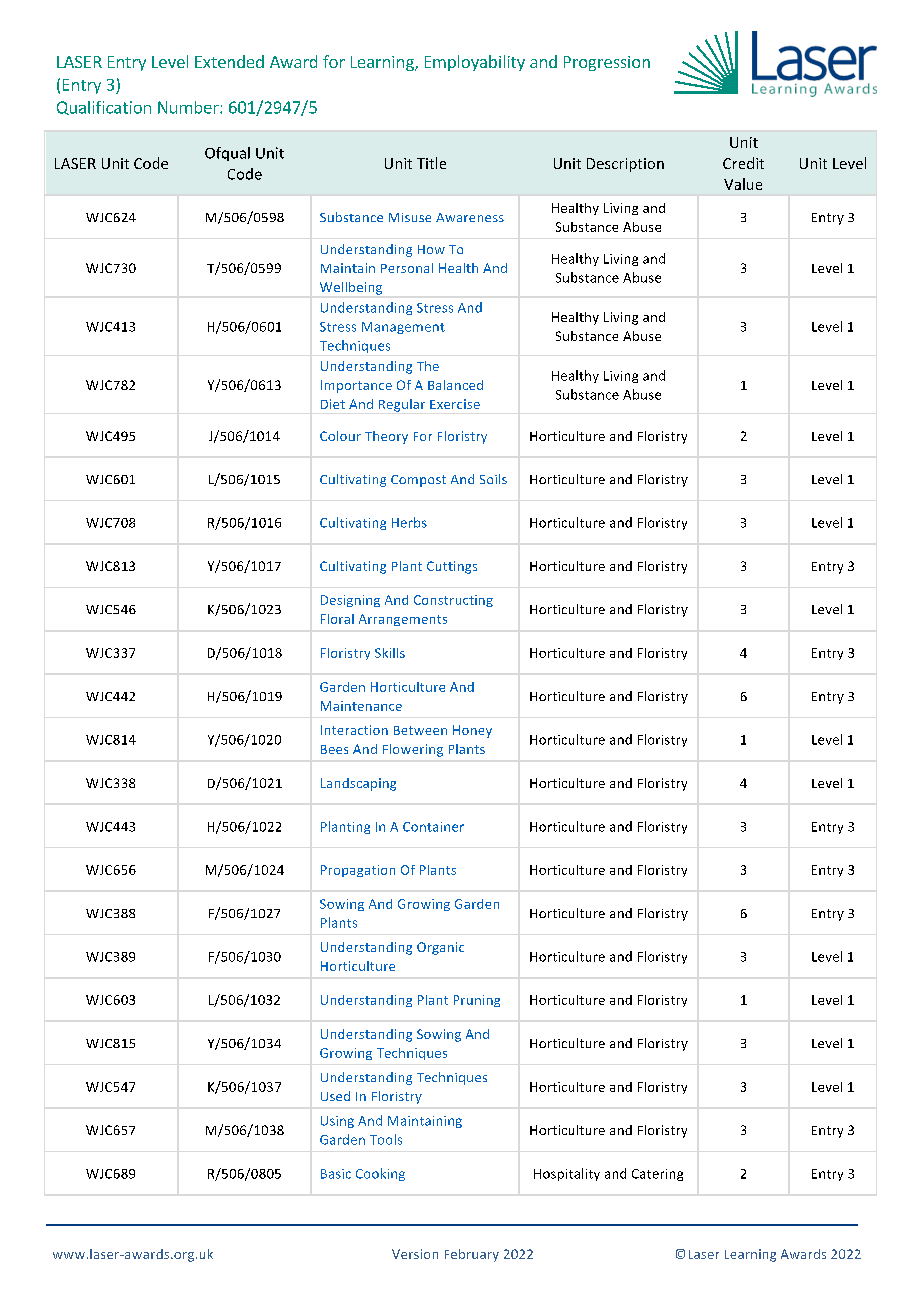  Describe the element at coordinates (418, 481) in the document. I see `Compost` at that location.
